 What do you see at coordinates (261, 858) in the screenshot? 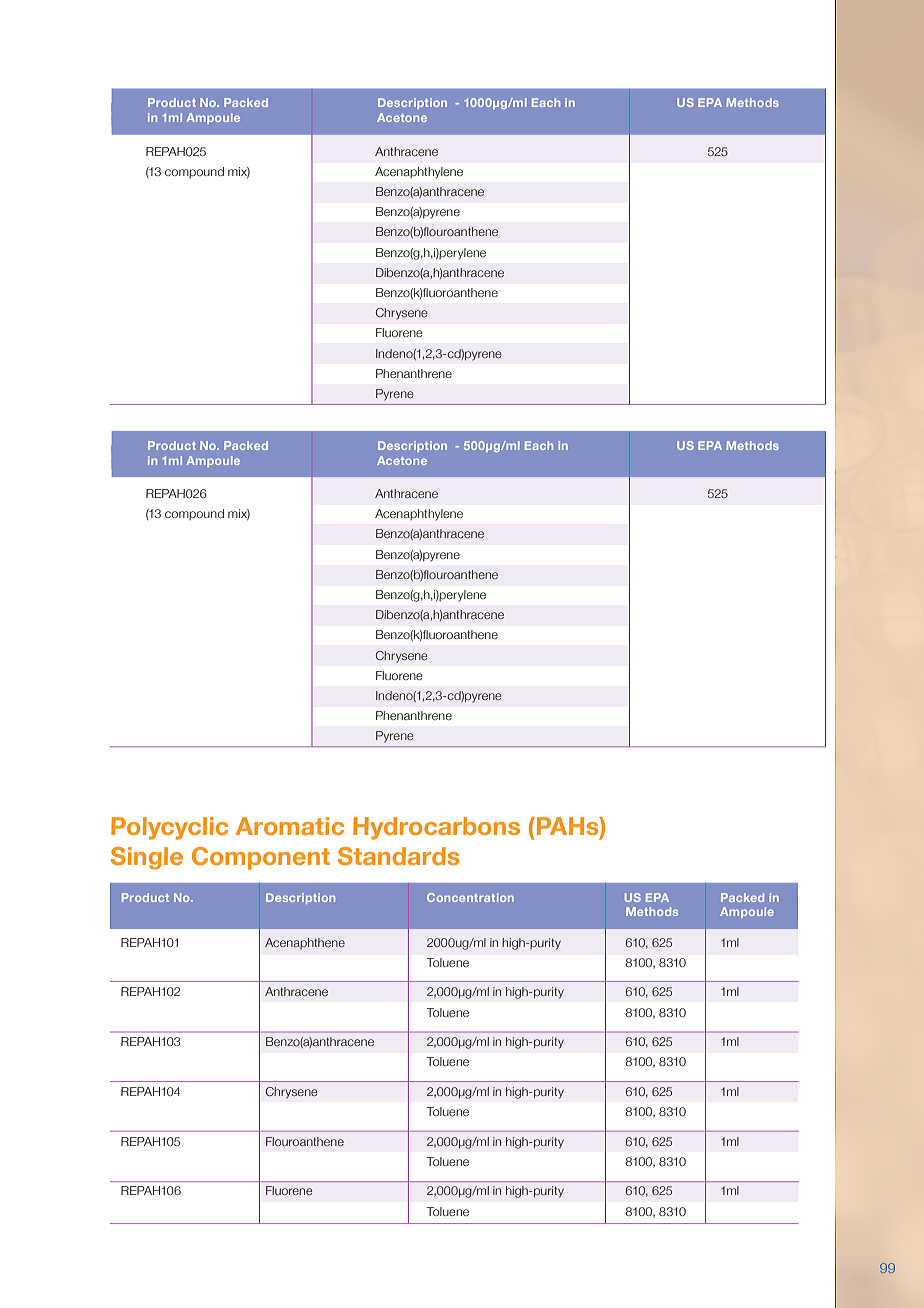
I see `Component` at bounding box center [261, 858].
